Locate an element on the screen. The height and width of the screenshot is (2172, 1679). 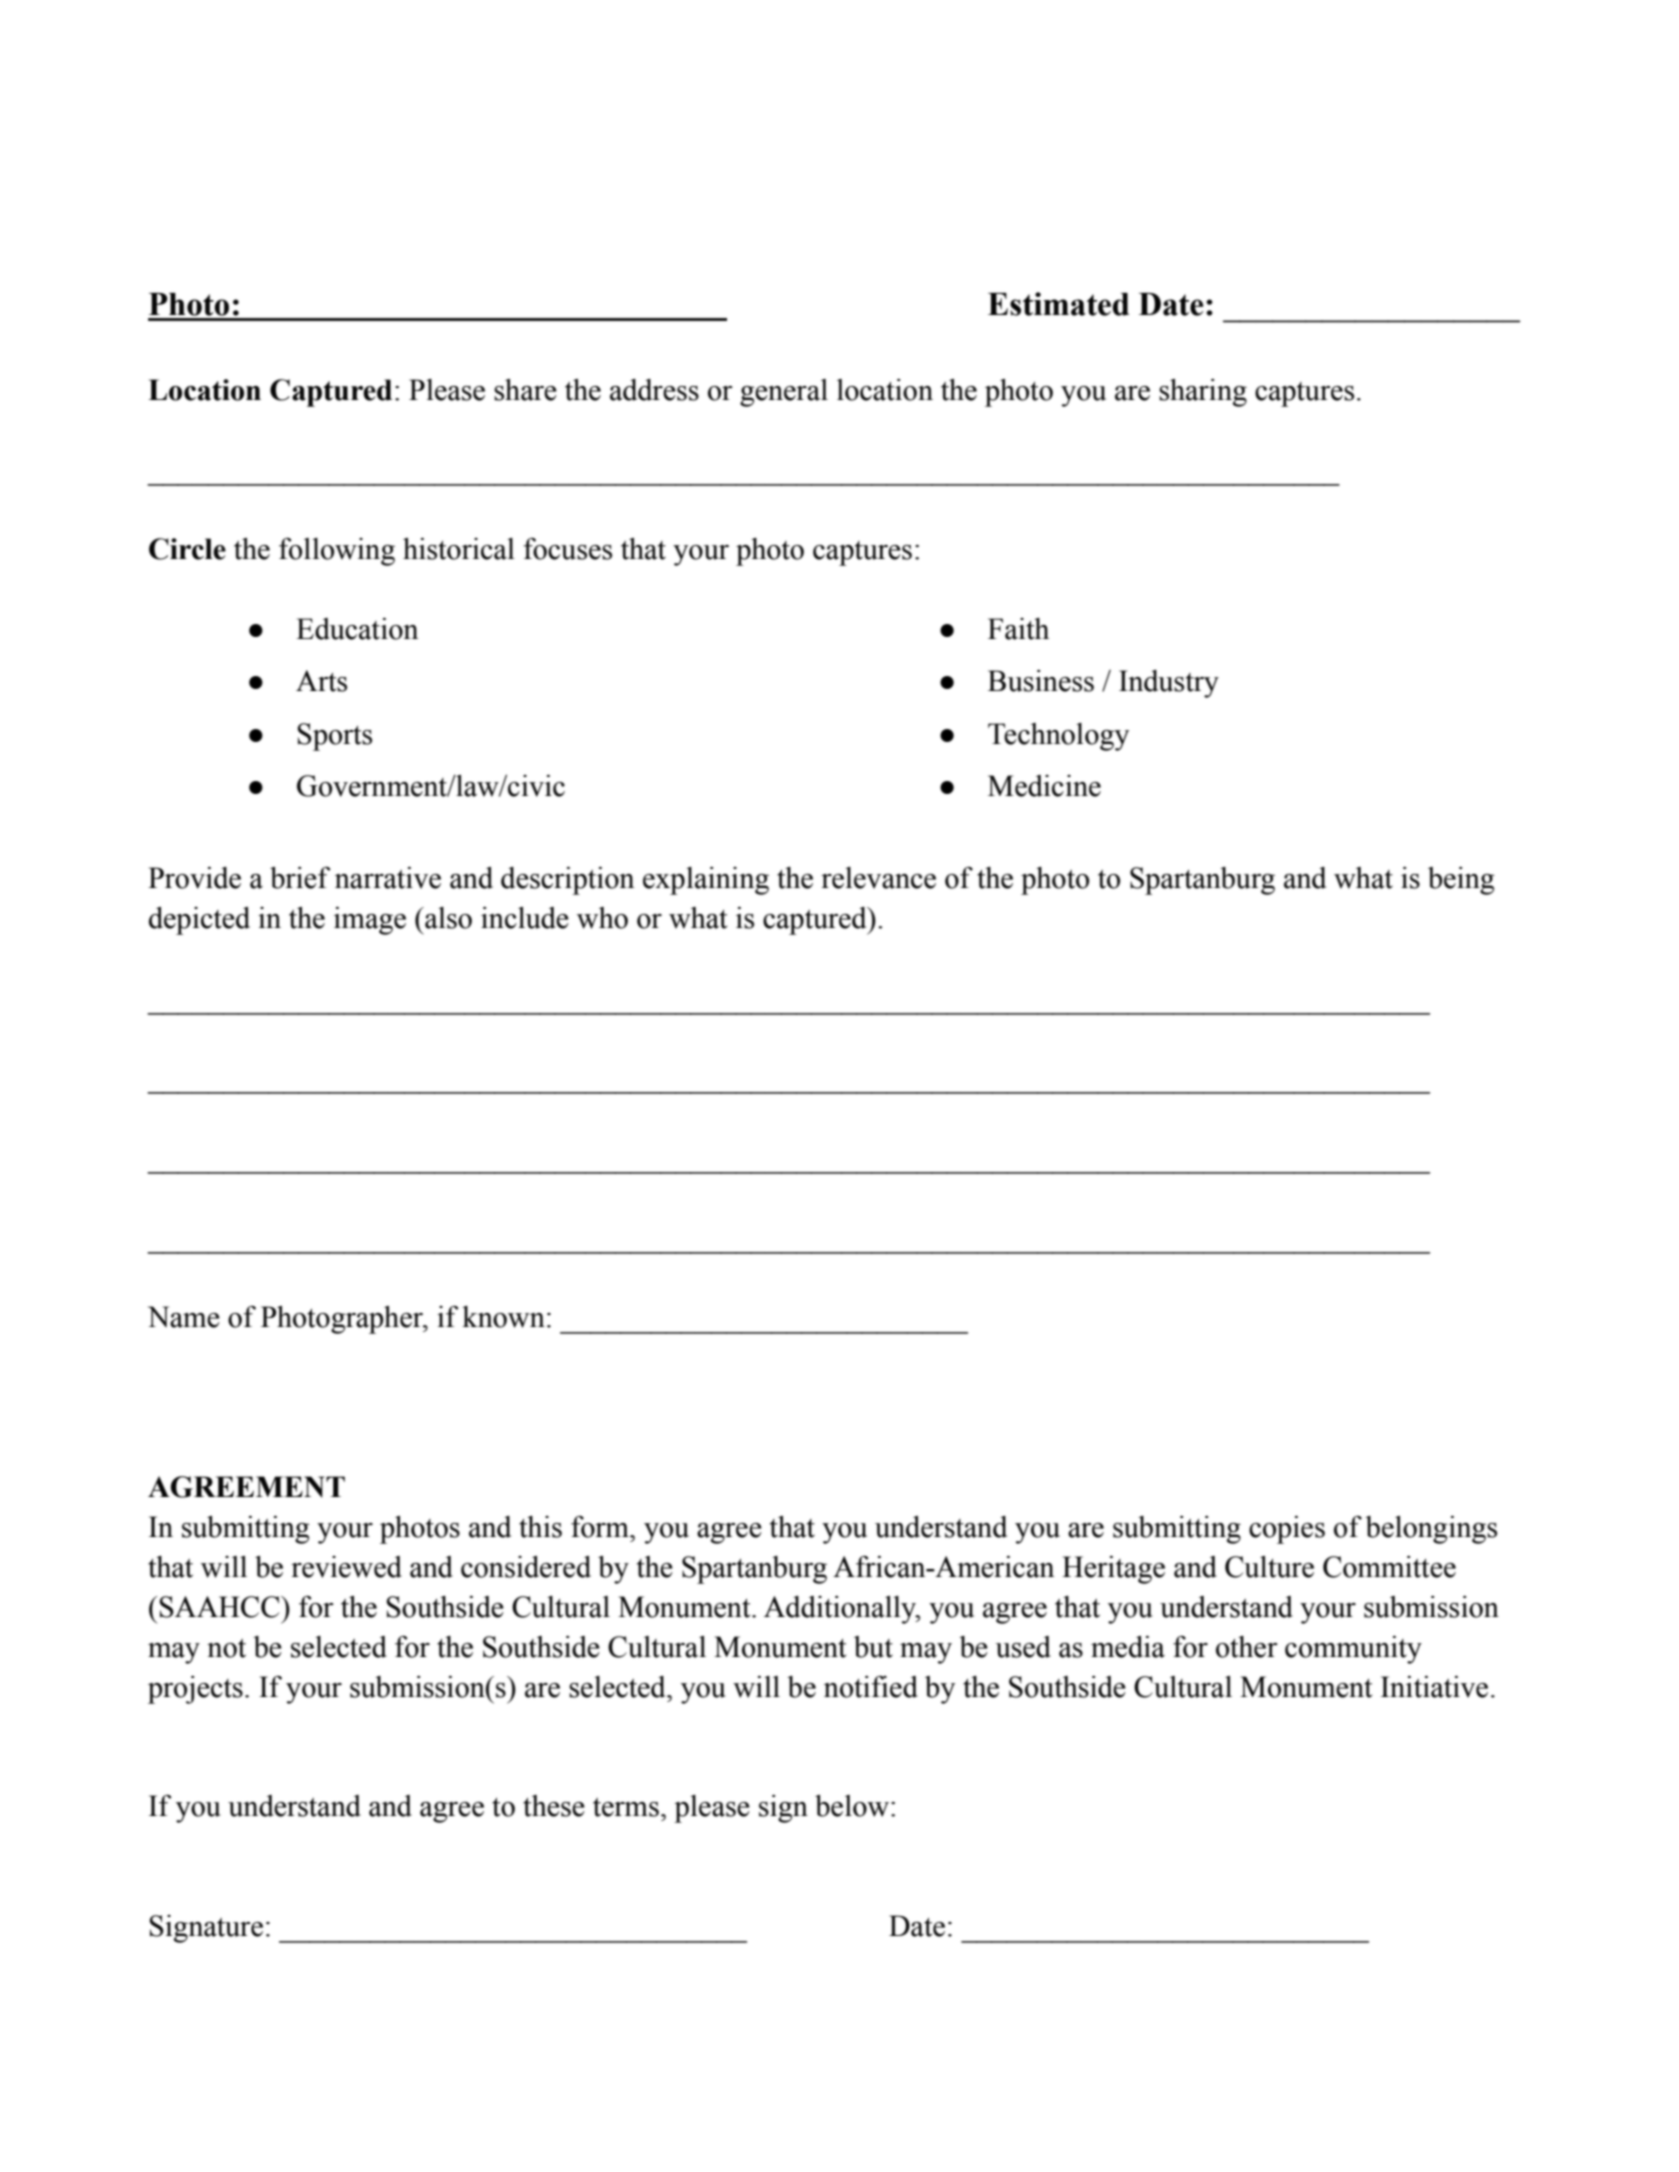
sharing is located at coordinates (1203, 393).
